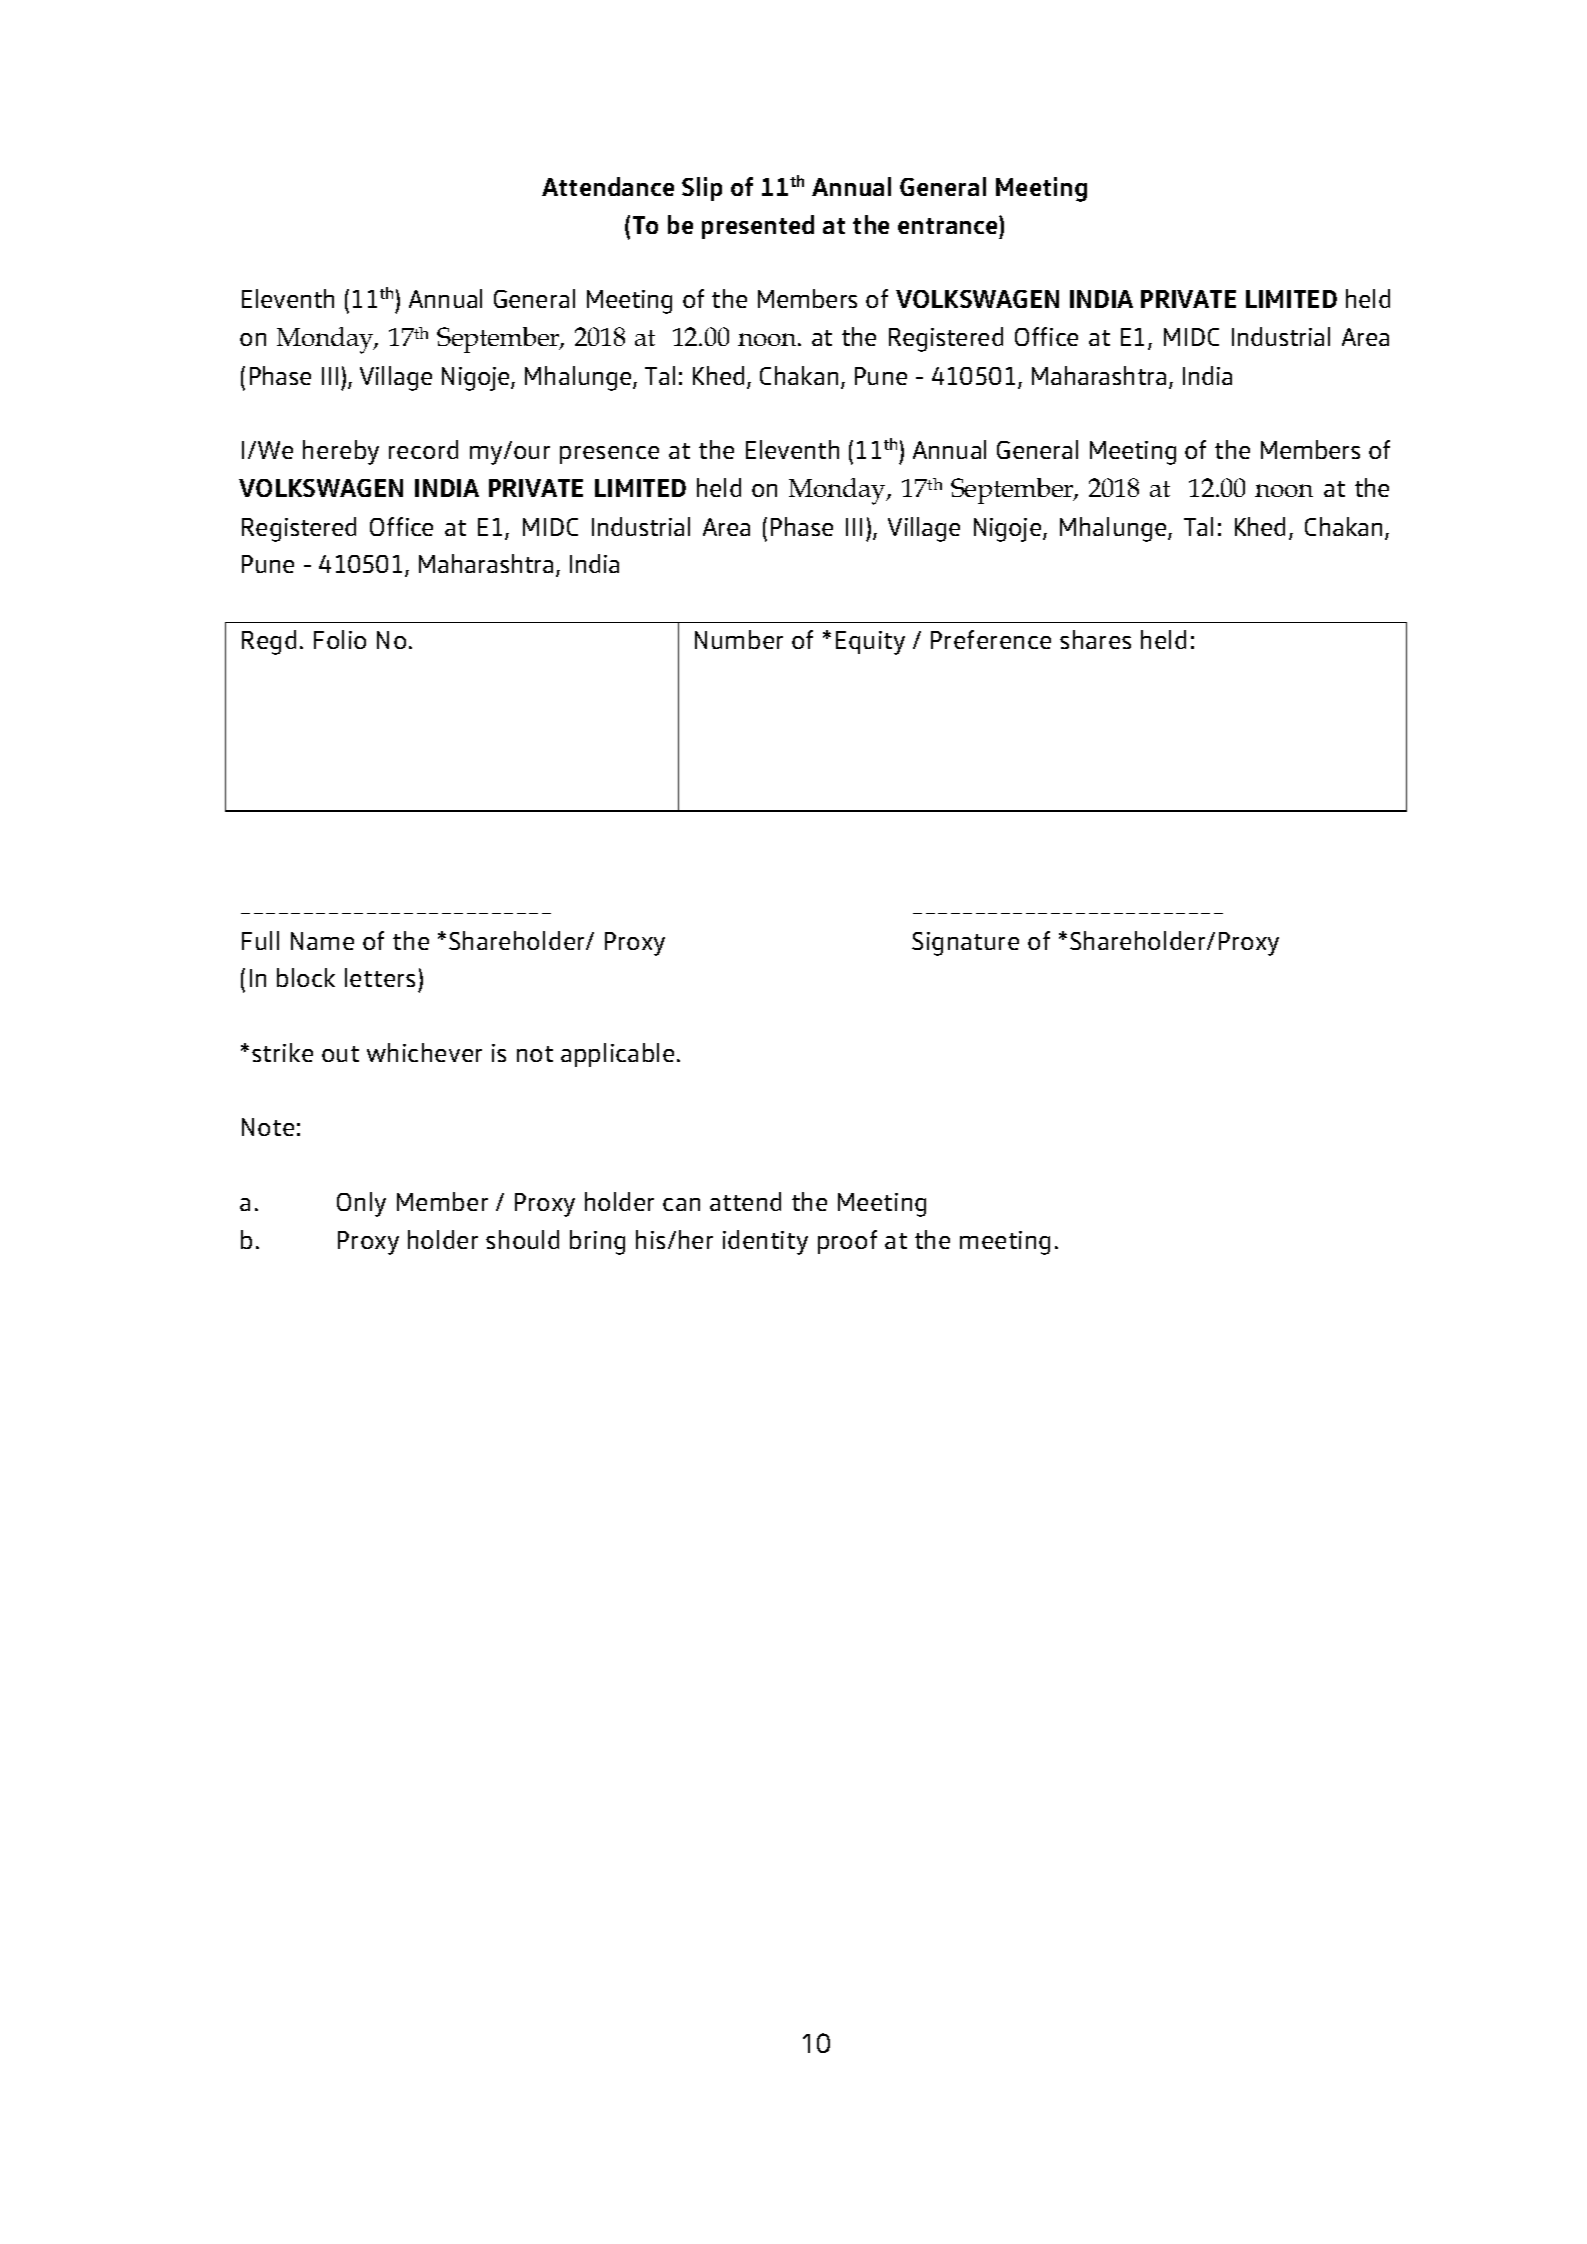 This image has width=1587, height=2244. Describe the element at coordinates (758, 227) in the image. I see `presented` at that location.
